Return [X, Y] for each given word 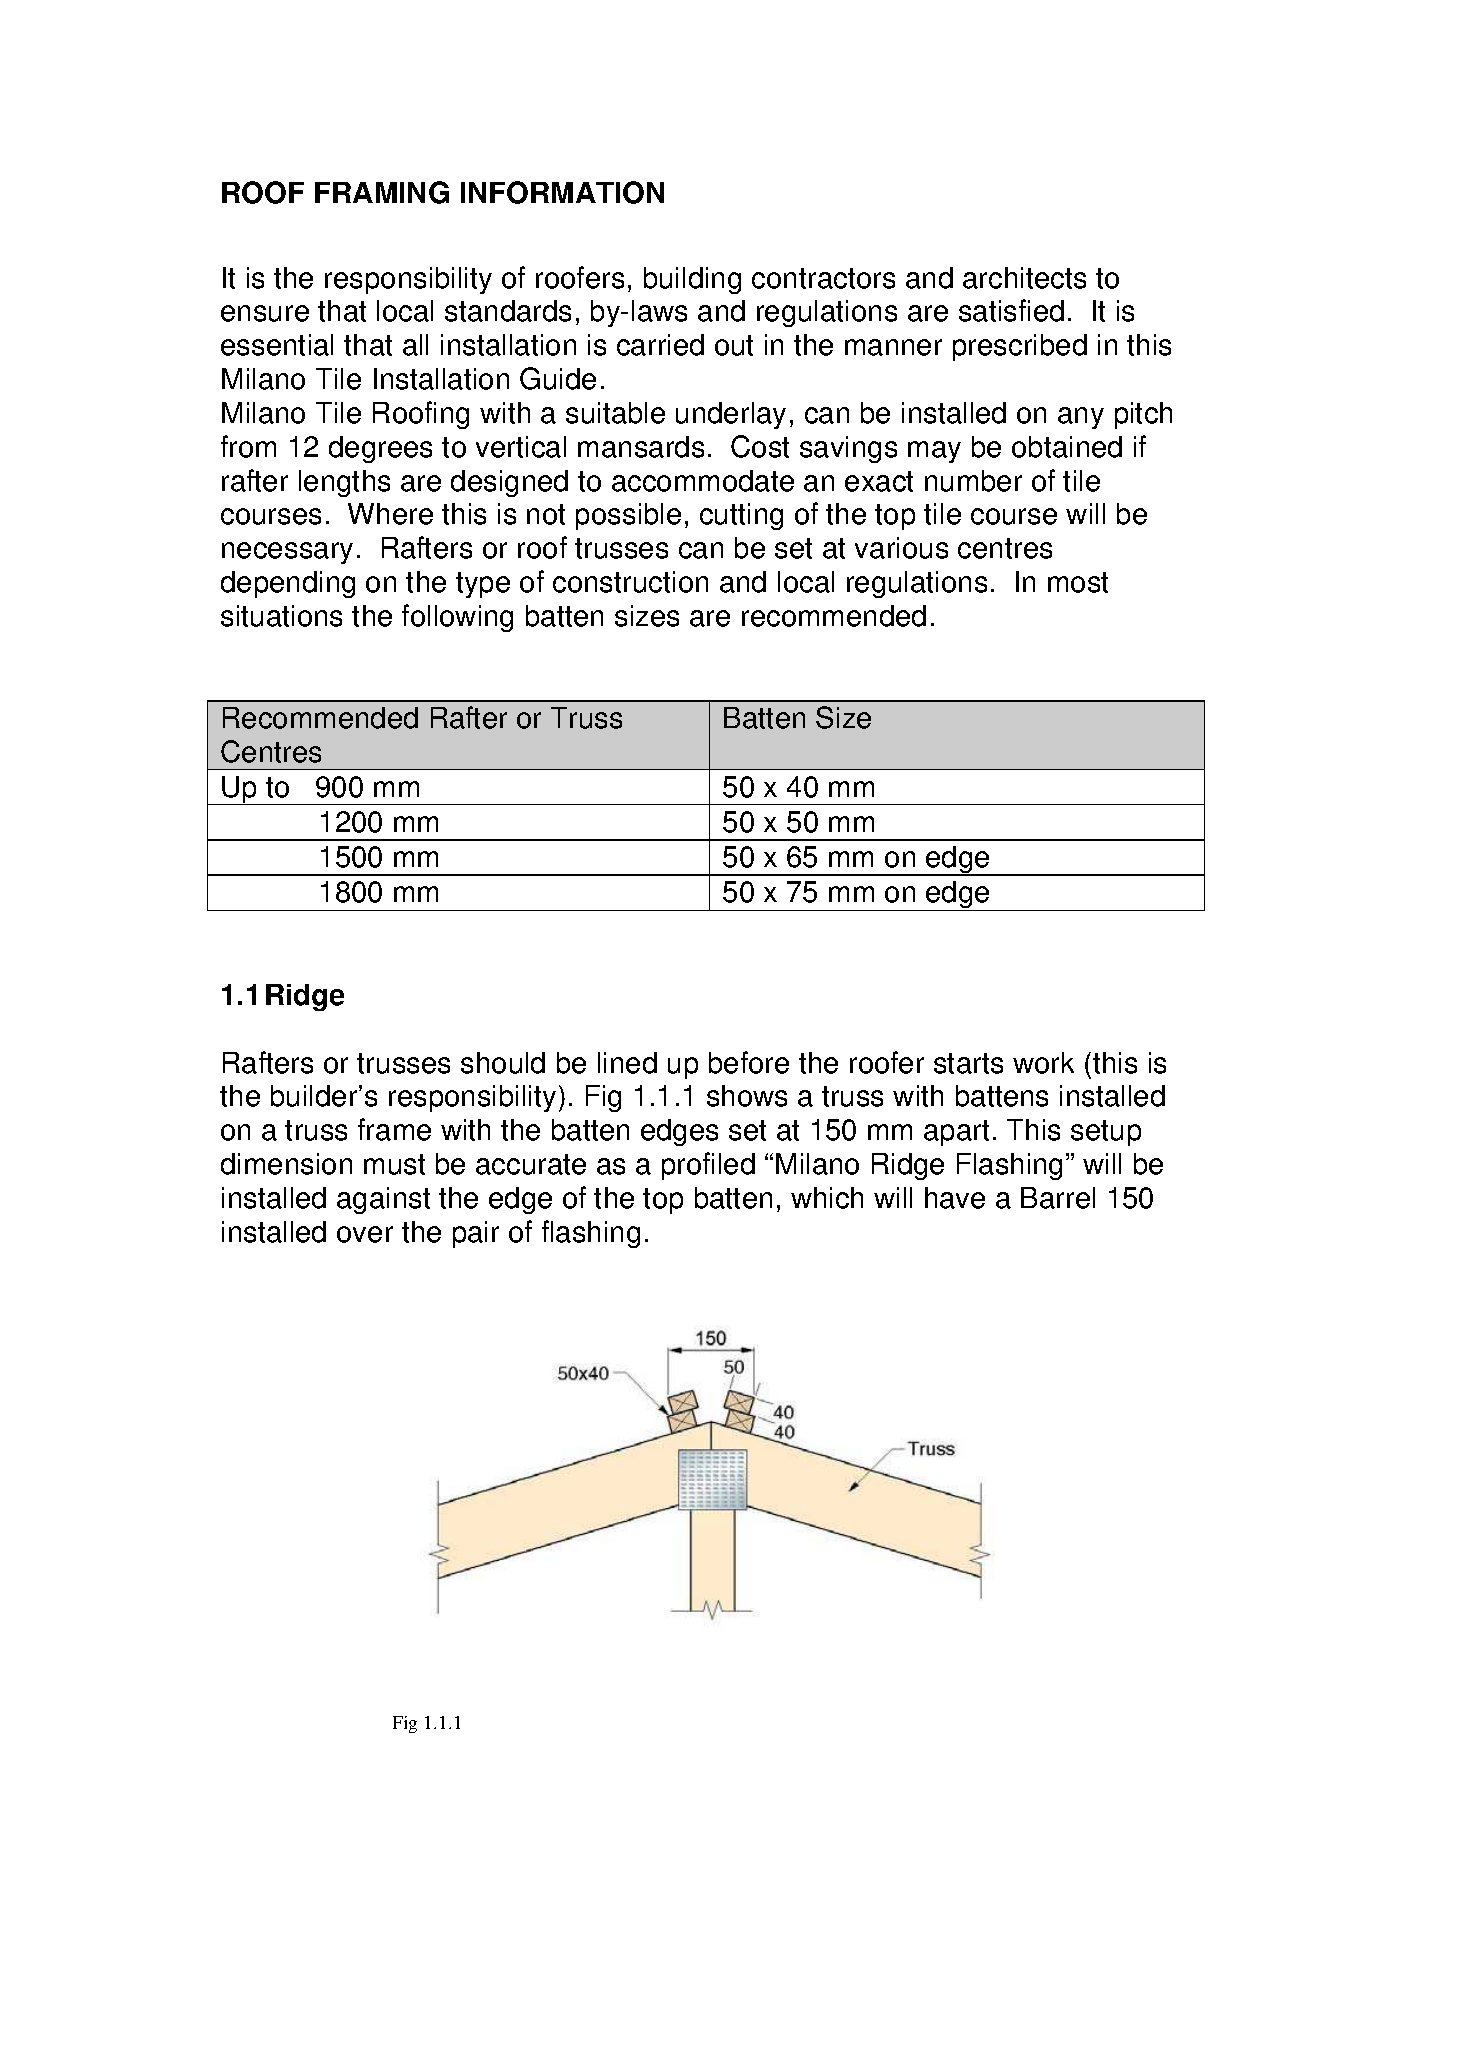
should [503, 1063]
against [383, 1200]
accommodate [703, 481]
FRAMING [382, 192]
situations [281, 616]
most [1078, 582]
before [749, 1062]
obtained [1067, 447]
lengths [344, 483]
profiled [708, 1166]
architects [1024, 278]
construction [630, 582]
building [692, 280]
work [1043, 1063]
